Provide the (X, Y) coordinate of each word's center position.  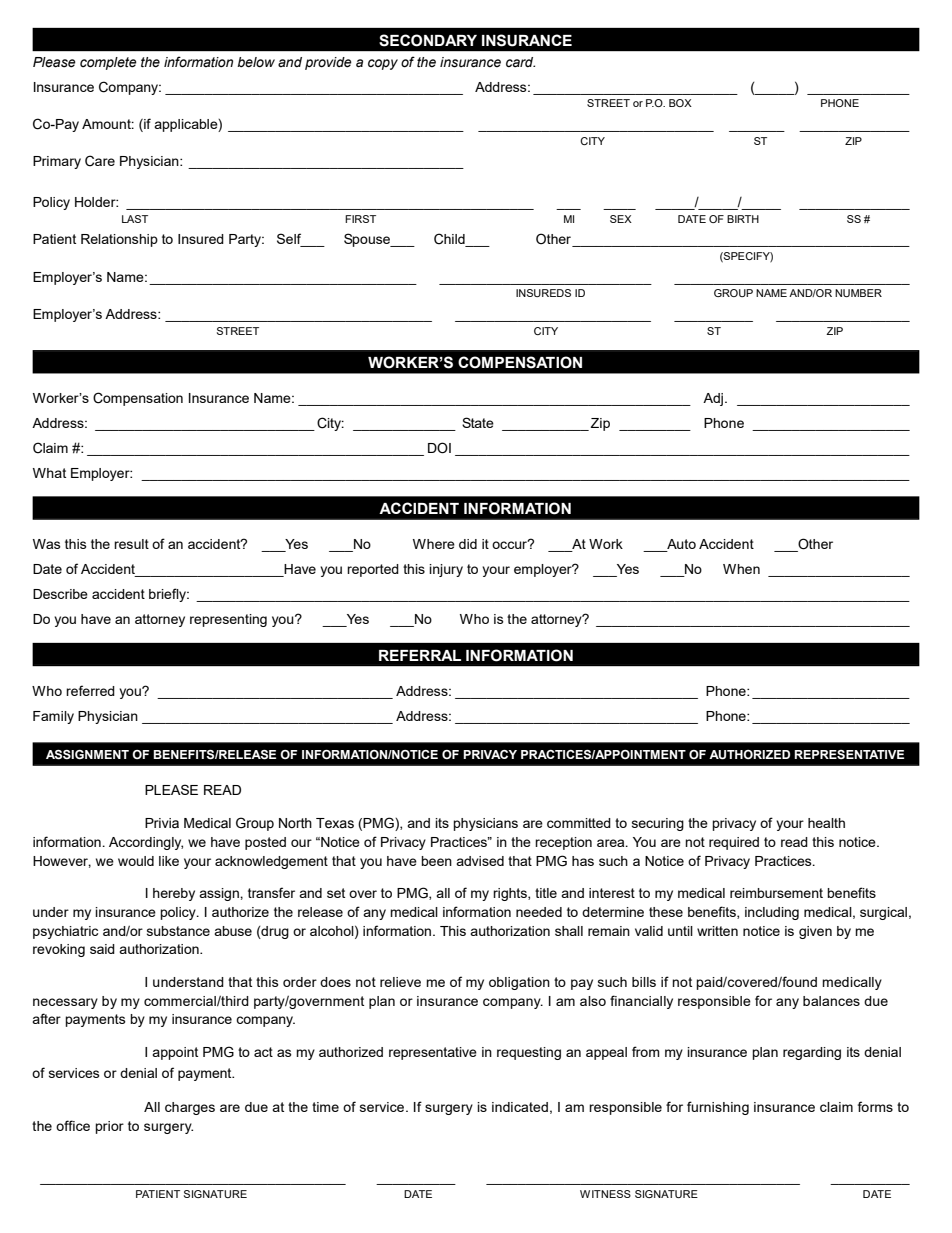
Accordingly (146, 843)
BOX (680, 103)
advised (480, 861)
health (826, 823)
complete (108, 63)
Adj (713, 399)
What (49, 473)
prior (109, 1127)
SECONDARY (428, 40)
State (478, 422)
